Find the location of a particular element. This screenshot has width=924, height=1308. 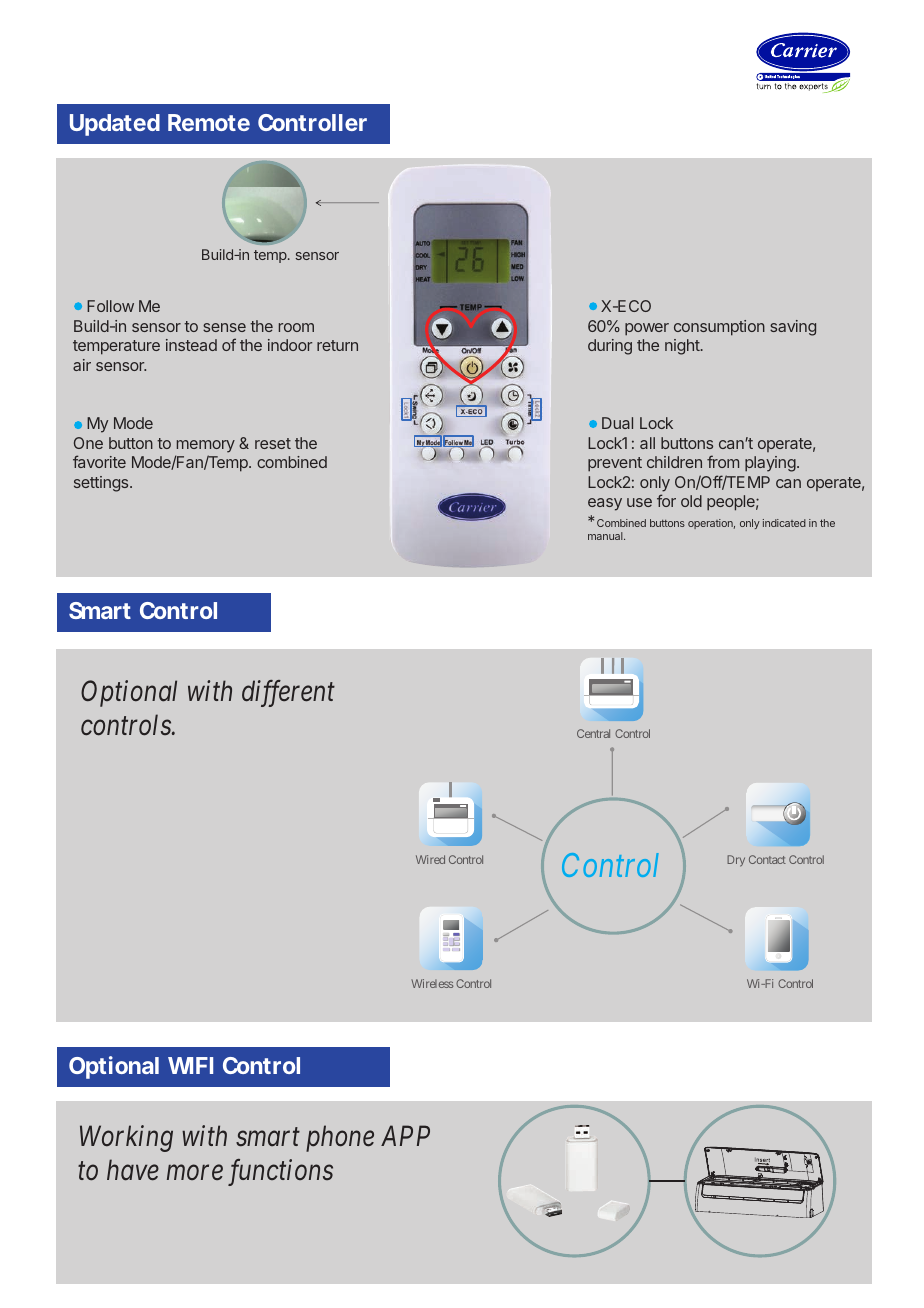

Wireless is located at coordinates (432, 983).
